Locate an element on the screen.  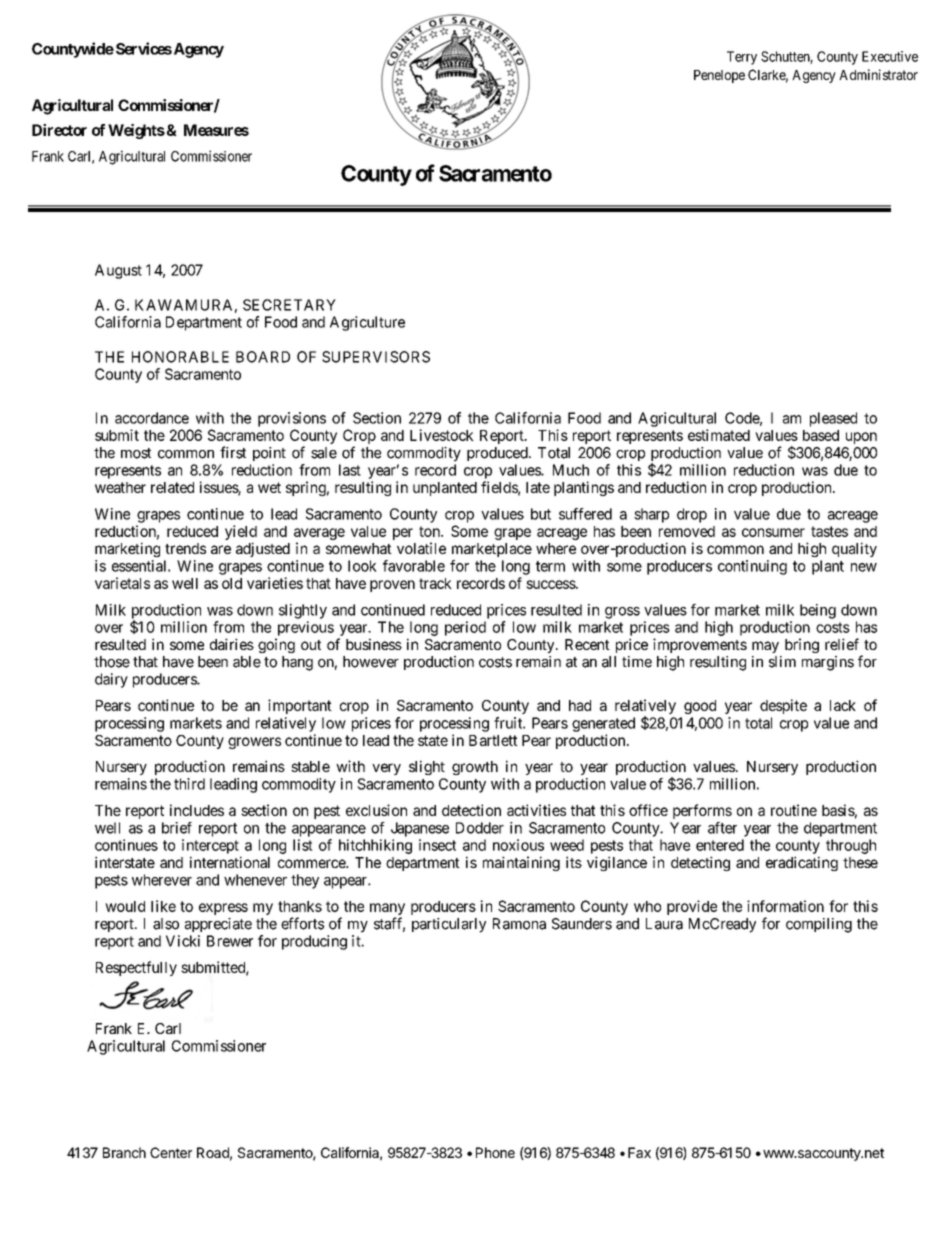
Director is located at coordinates (59, 130).
